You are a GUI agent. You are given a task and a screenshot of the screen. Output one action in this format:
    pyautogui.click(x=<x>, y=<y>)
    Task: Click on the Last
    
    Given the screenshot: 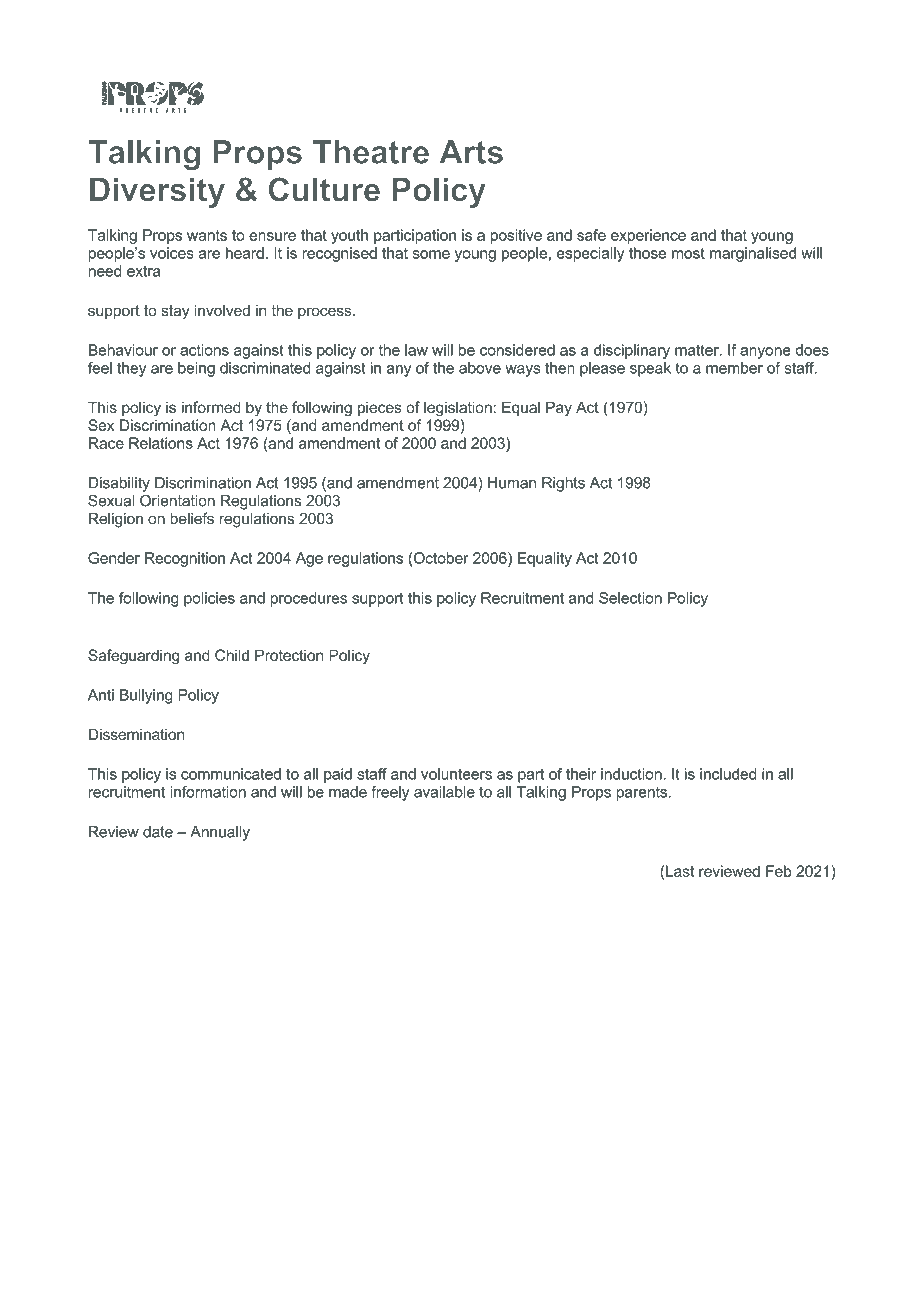 What is the action you would take?
    pyautogui.click(x=680, y=871)
